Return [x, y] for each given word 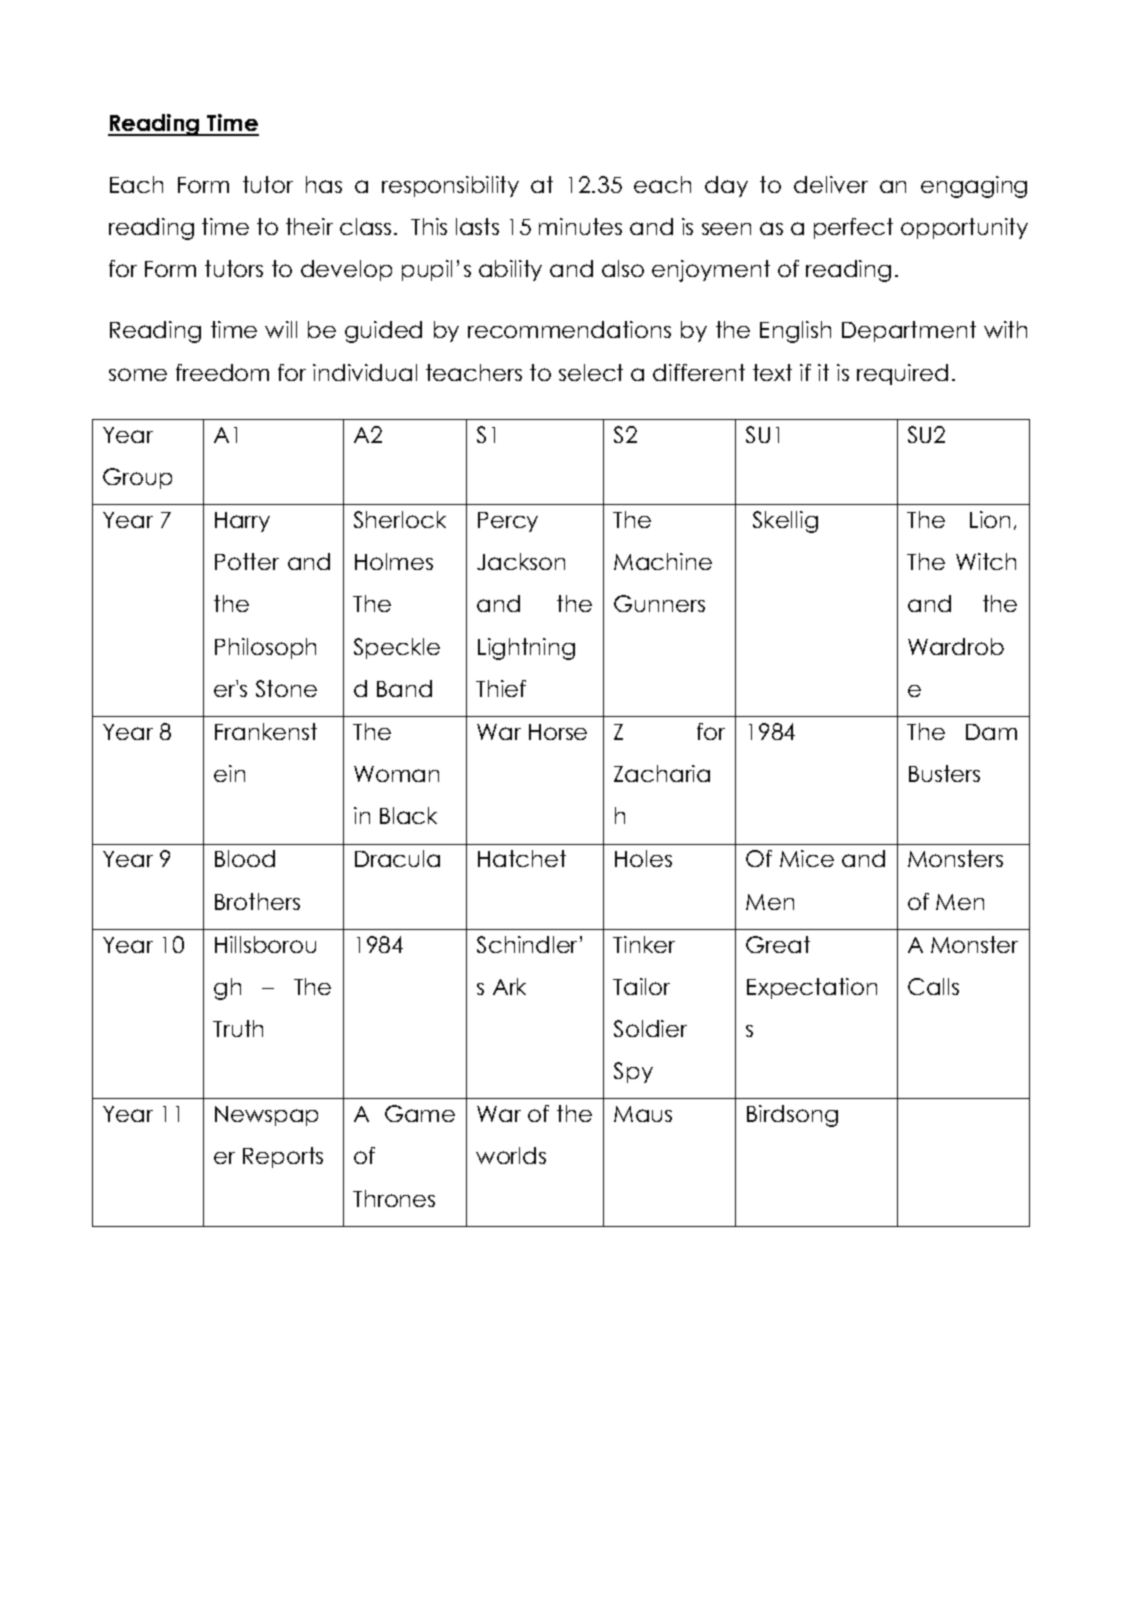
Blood [245, 858]
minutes [580, 226]
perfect [853, 228]
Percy [508, 522]
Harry [242, 522]
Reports [283, 1157]
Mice [807, 858]
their [309, 226]
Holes [643, 858]
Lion [990, 519]
